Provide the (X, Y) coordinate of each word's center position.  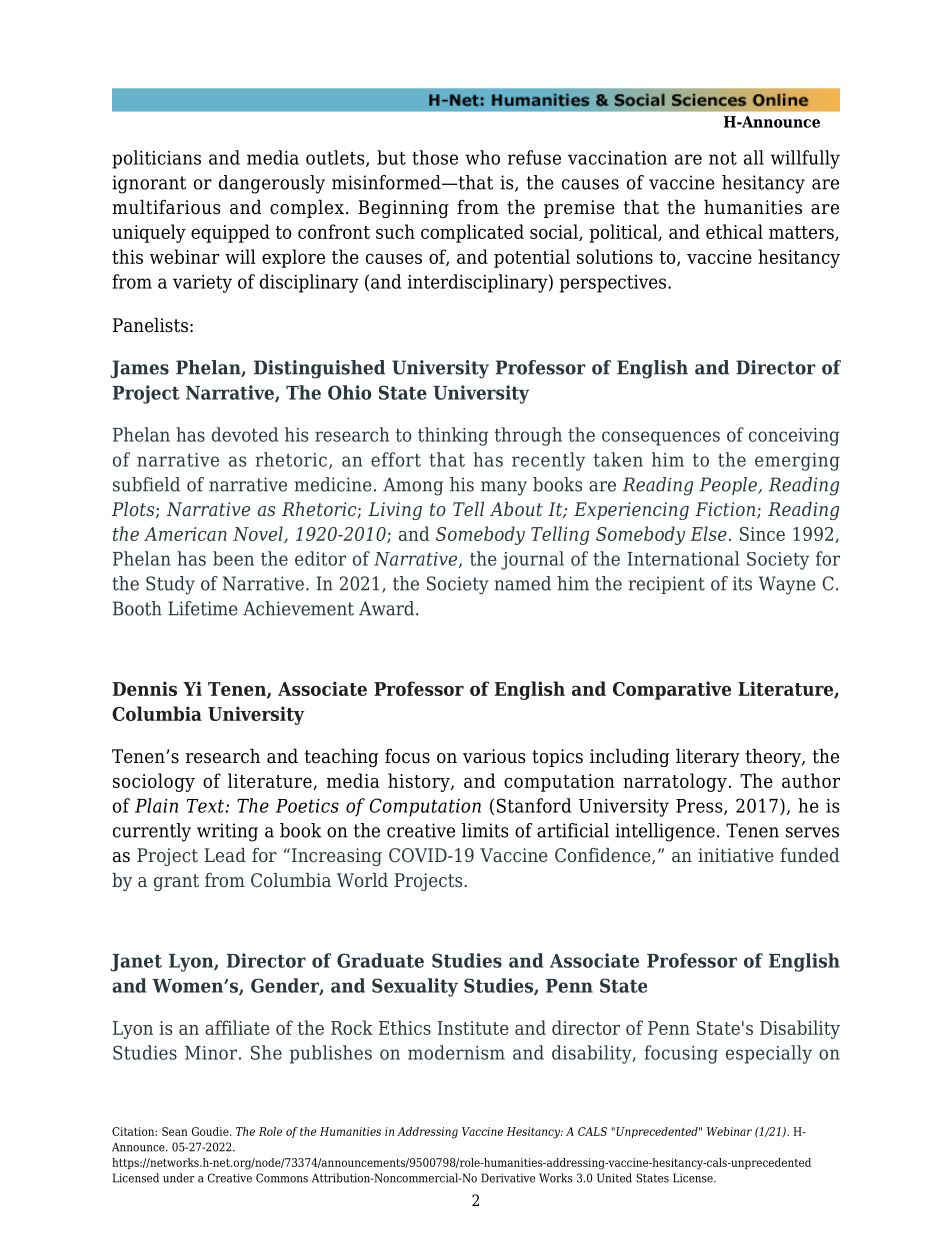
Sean (175, 1131)
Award (388, 608)
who (482, 157)
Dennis (145, 688)
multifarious (166, 207)
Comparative (672, 690)
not (723, 158)
